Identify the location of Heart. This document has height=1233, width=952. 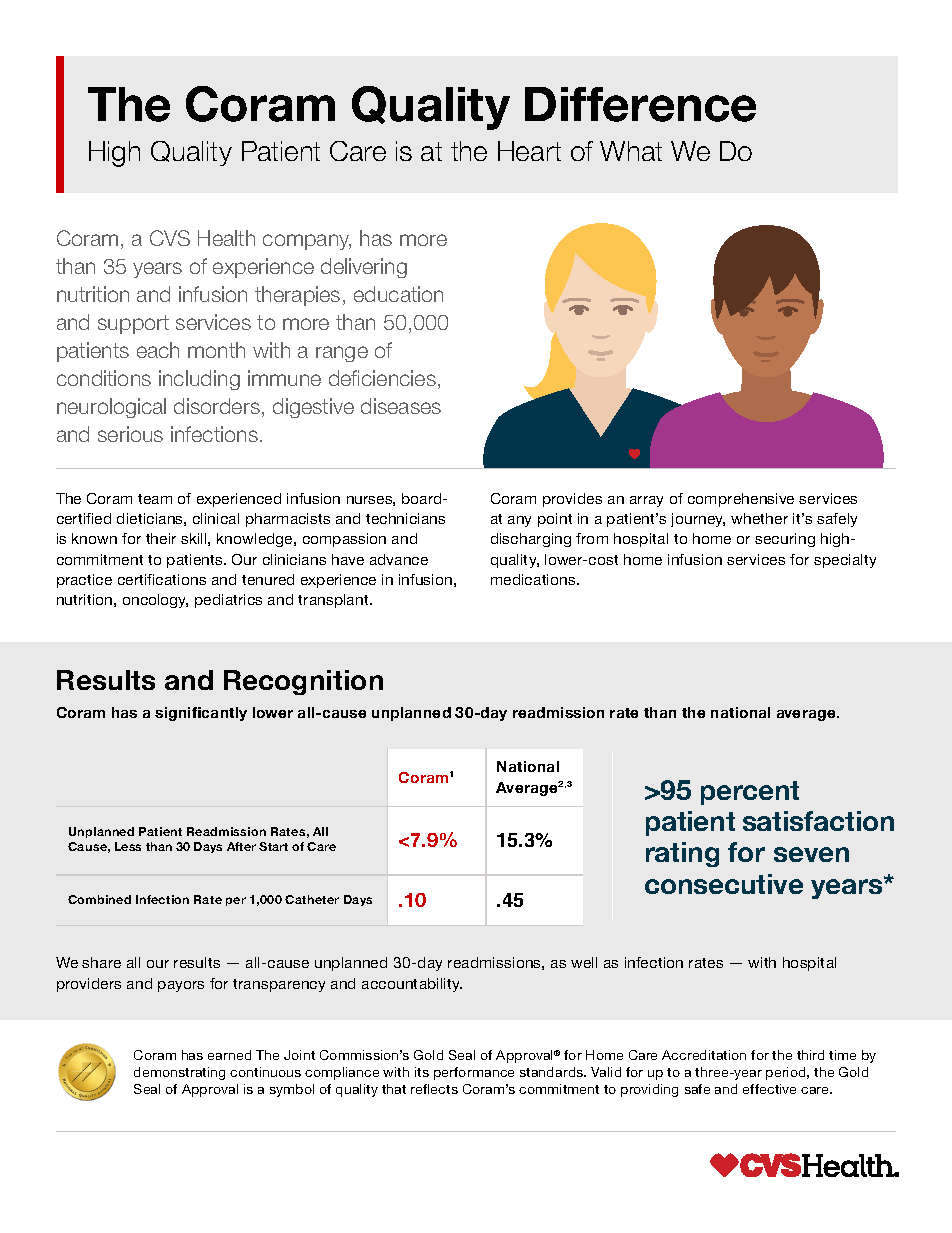
(529, 151).
